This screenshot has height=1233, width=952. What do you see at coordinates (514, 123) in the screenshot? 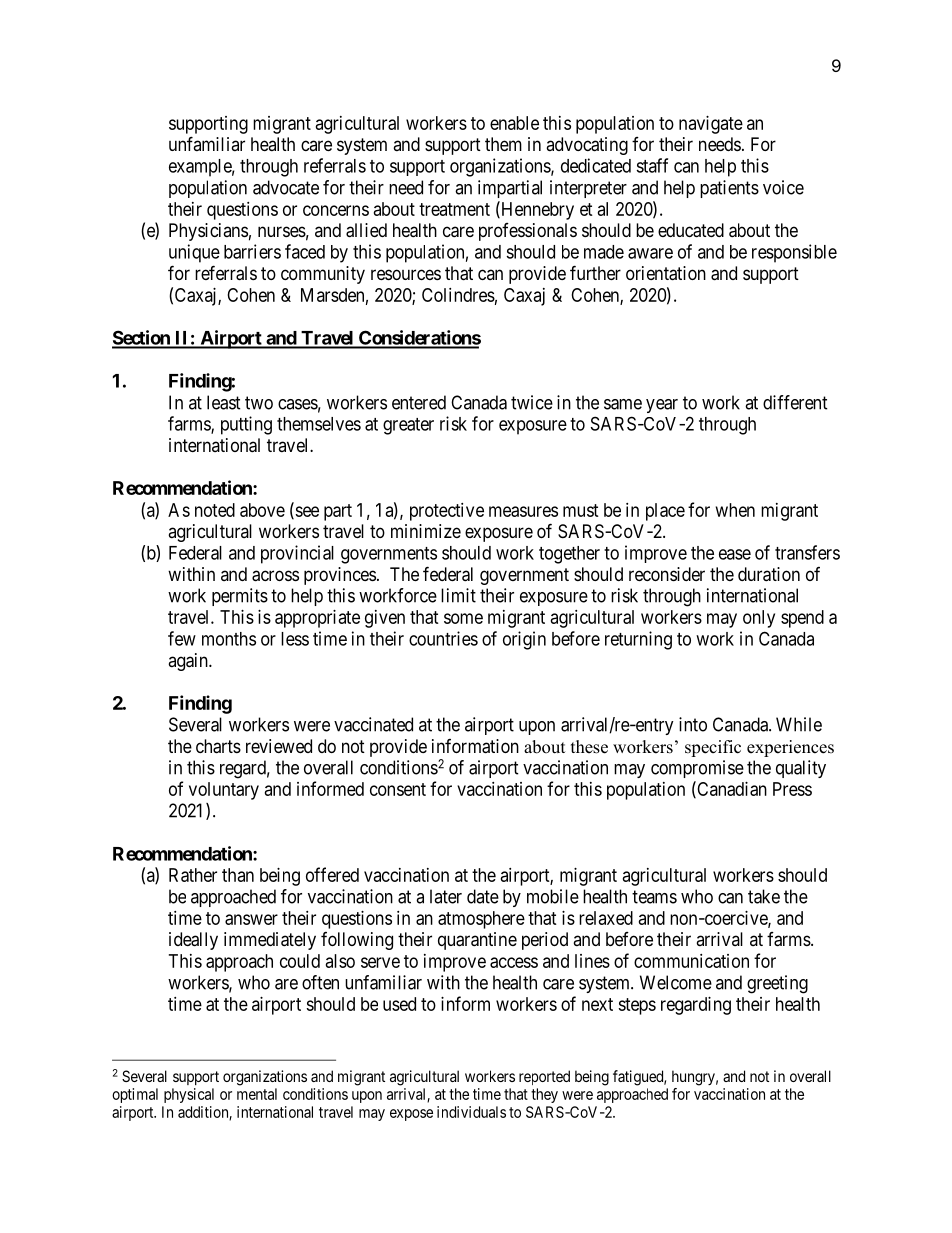
I see `enable` at bounding box center [514, 123].
